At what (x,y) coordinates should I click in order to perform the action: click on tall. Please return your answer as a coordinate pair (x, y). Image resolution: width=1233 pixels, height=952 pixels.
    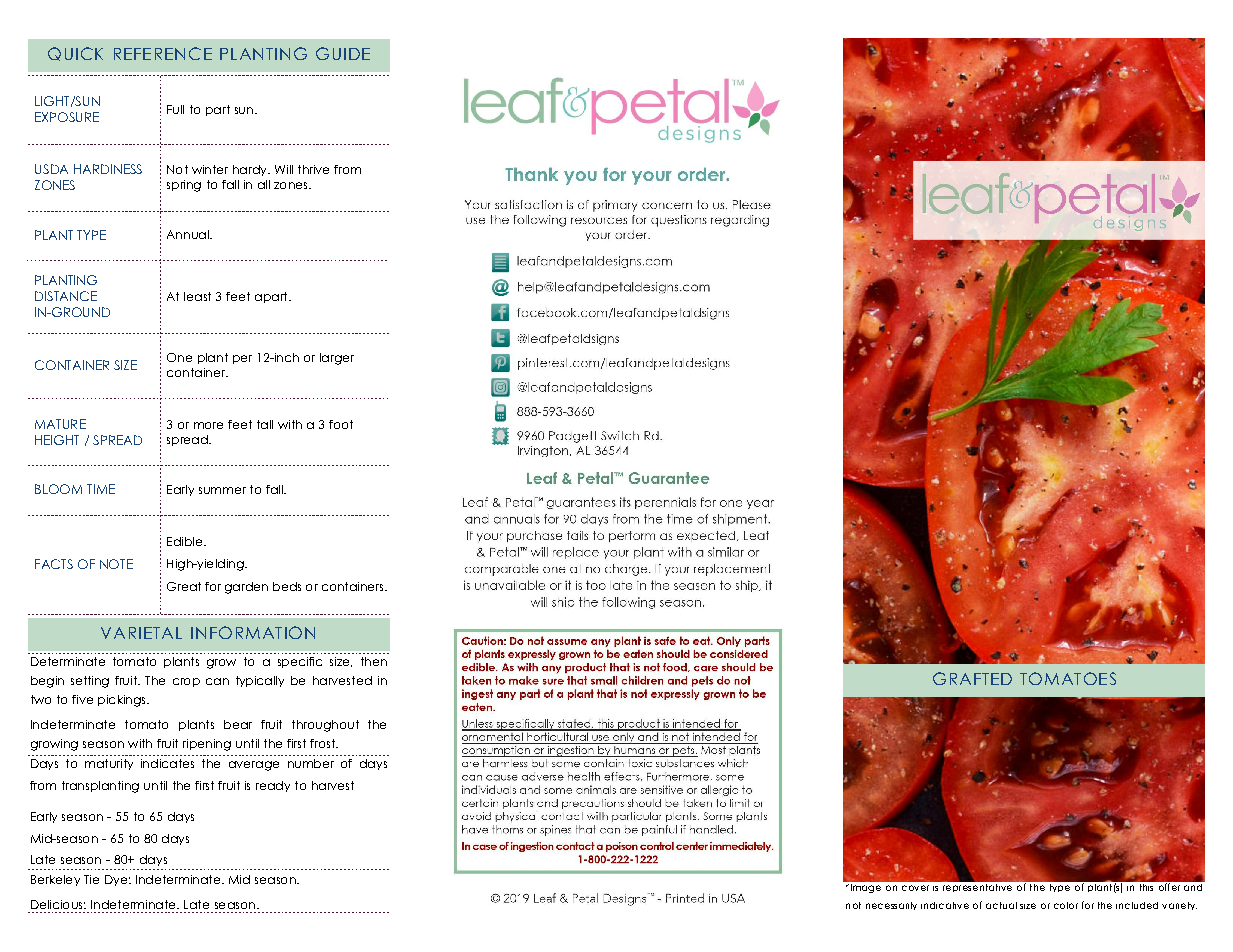
    Looking at the image, I should click on (265, 424).
